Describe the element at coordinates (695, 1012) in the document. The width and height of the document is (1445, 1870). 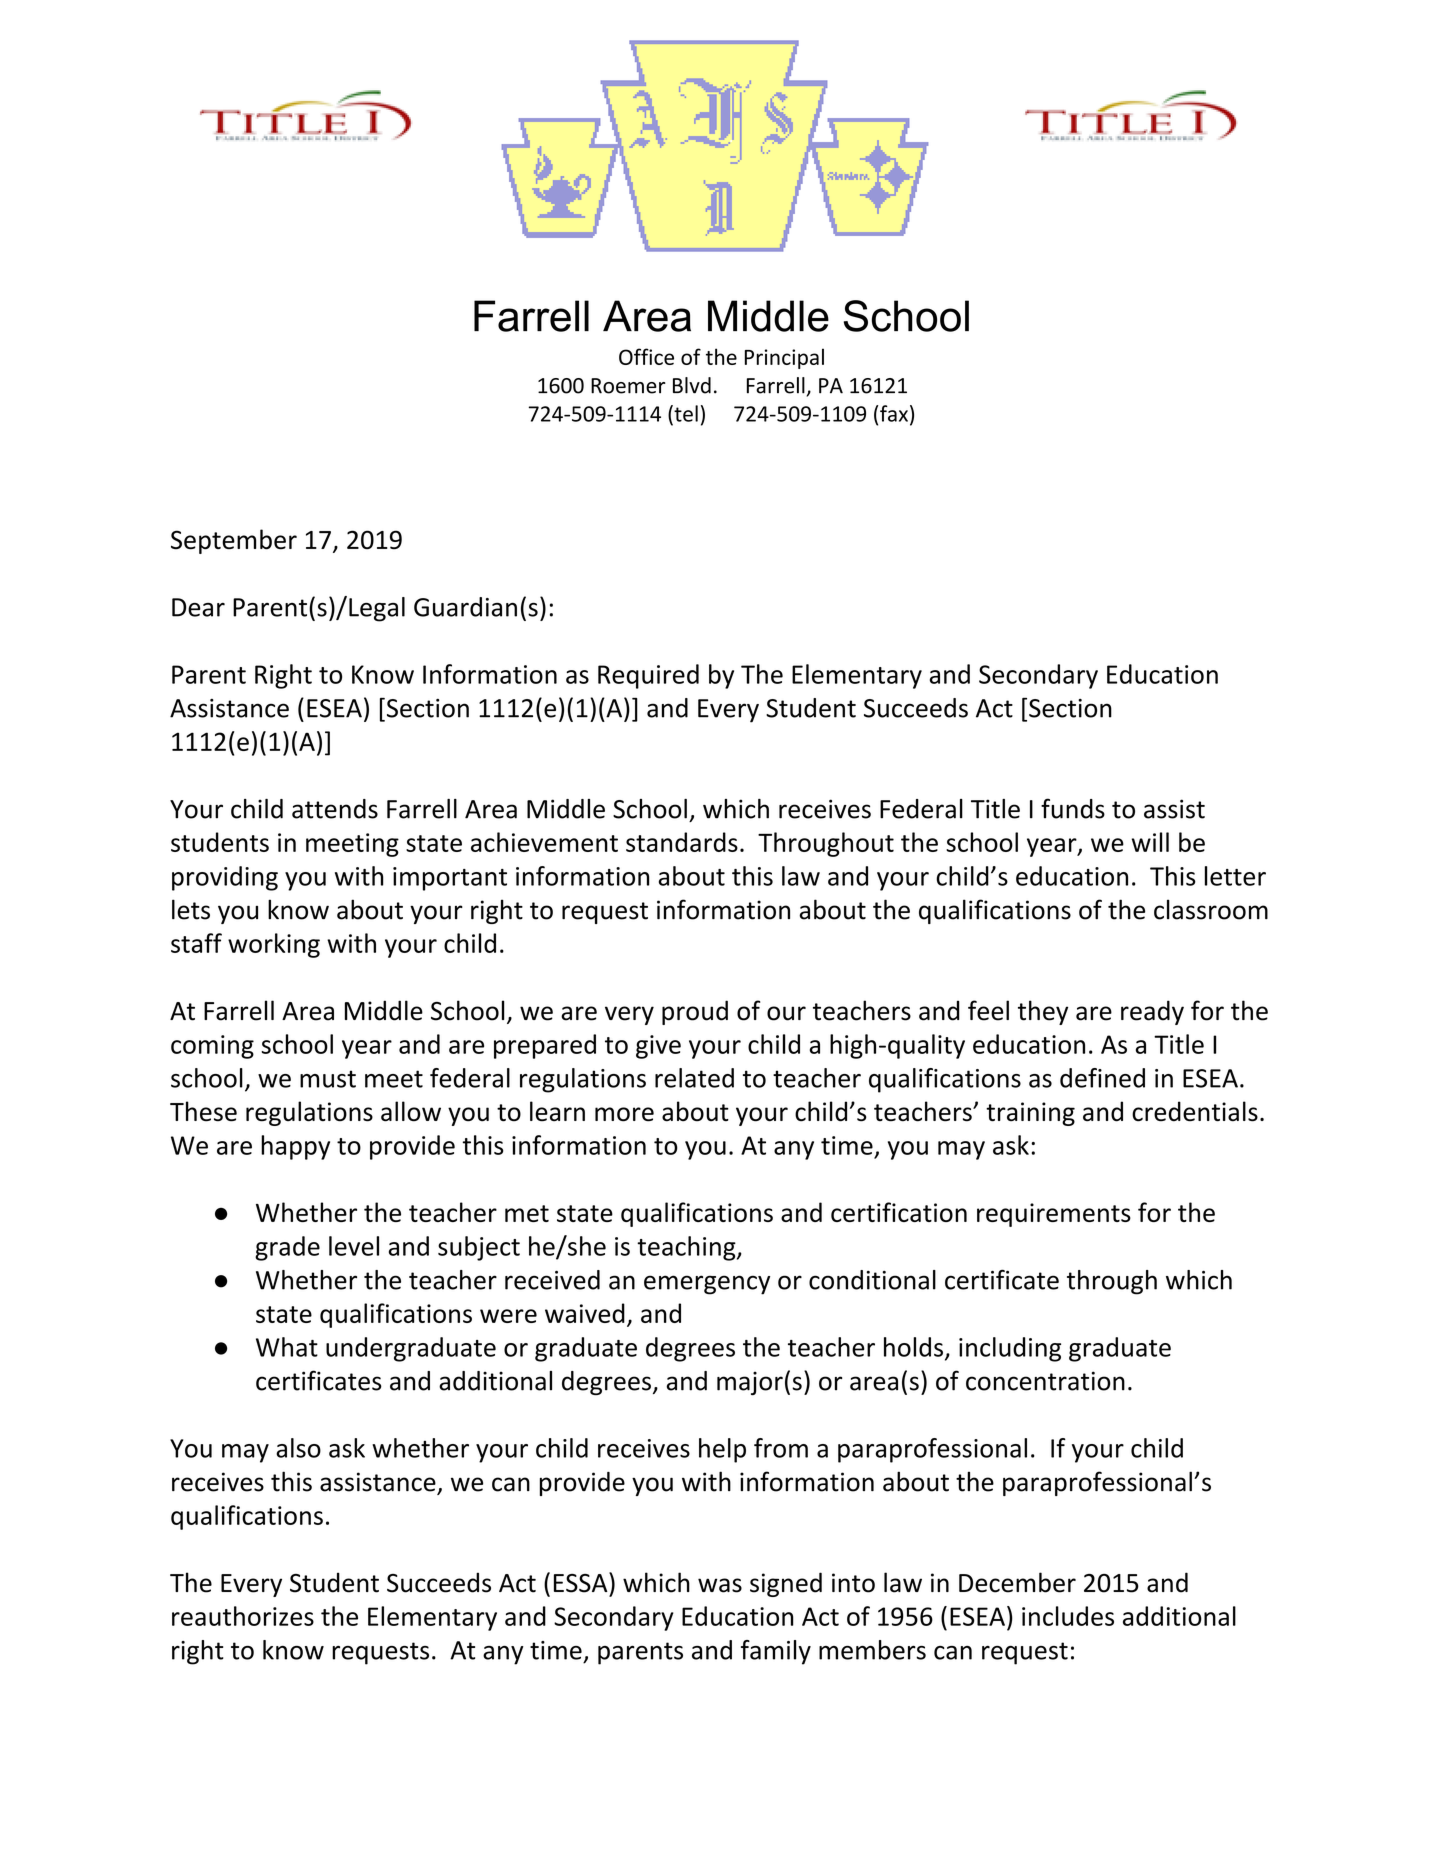
I see `proud` at that location.
